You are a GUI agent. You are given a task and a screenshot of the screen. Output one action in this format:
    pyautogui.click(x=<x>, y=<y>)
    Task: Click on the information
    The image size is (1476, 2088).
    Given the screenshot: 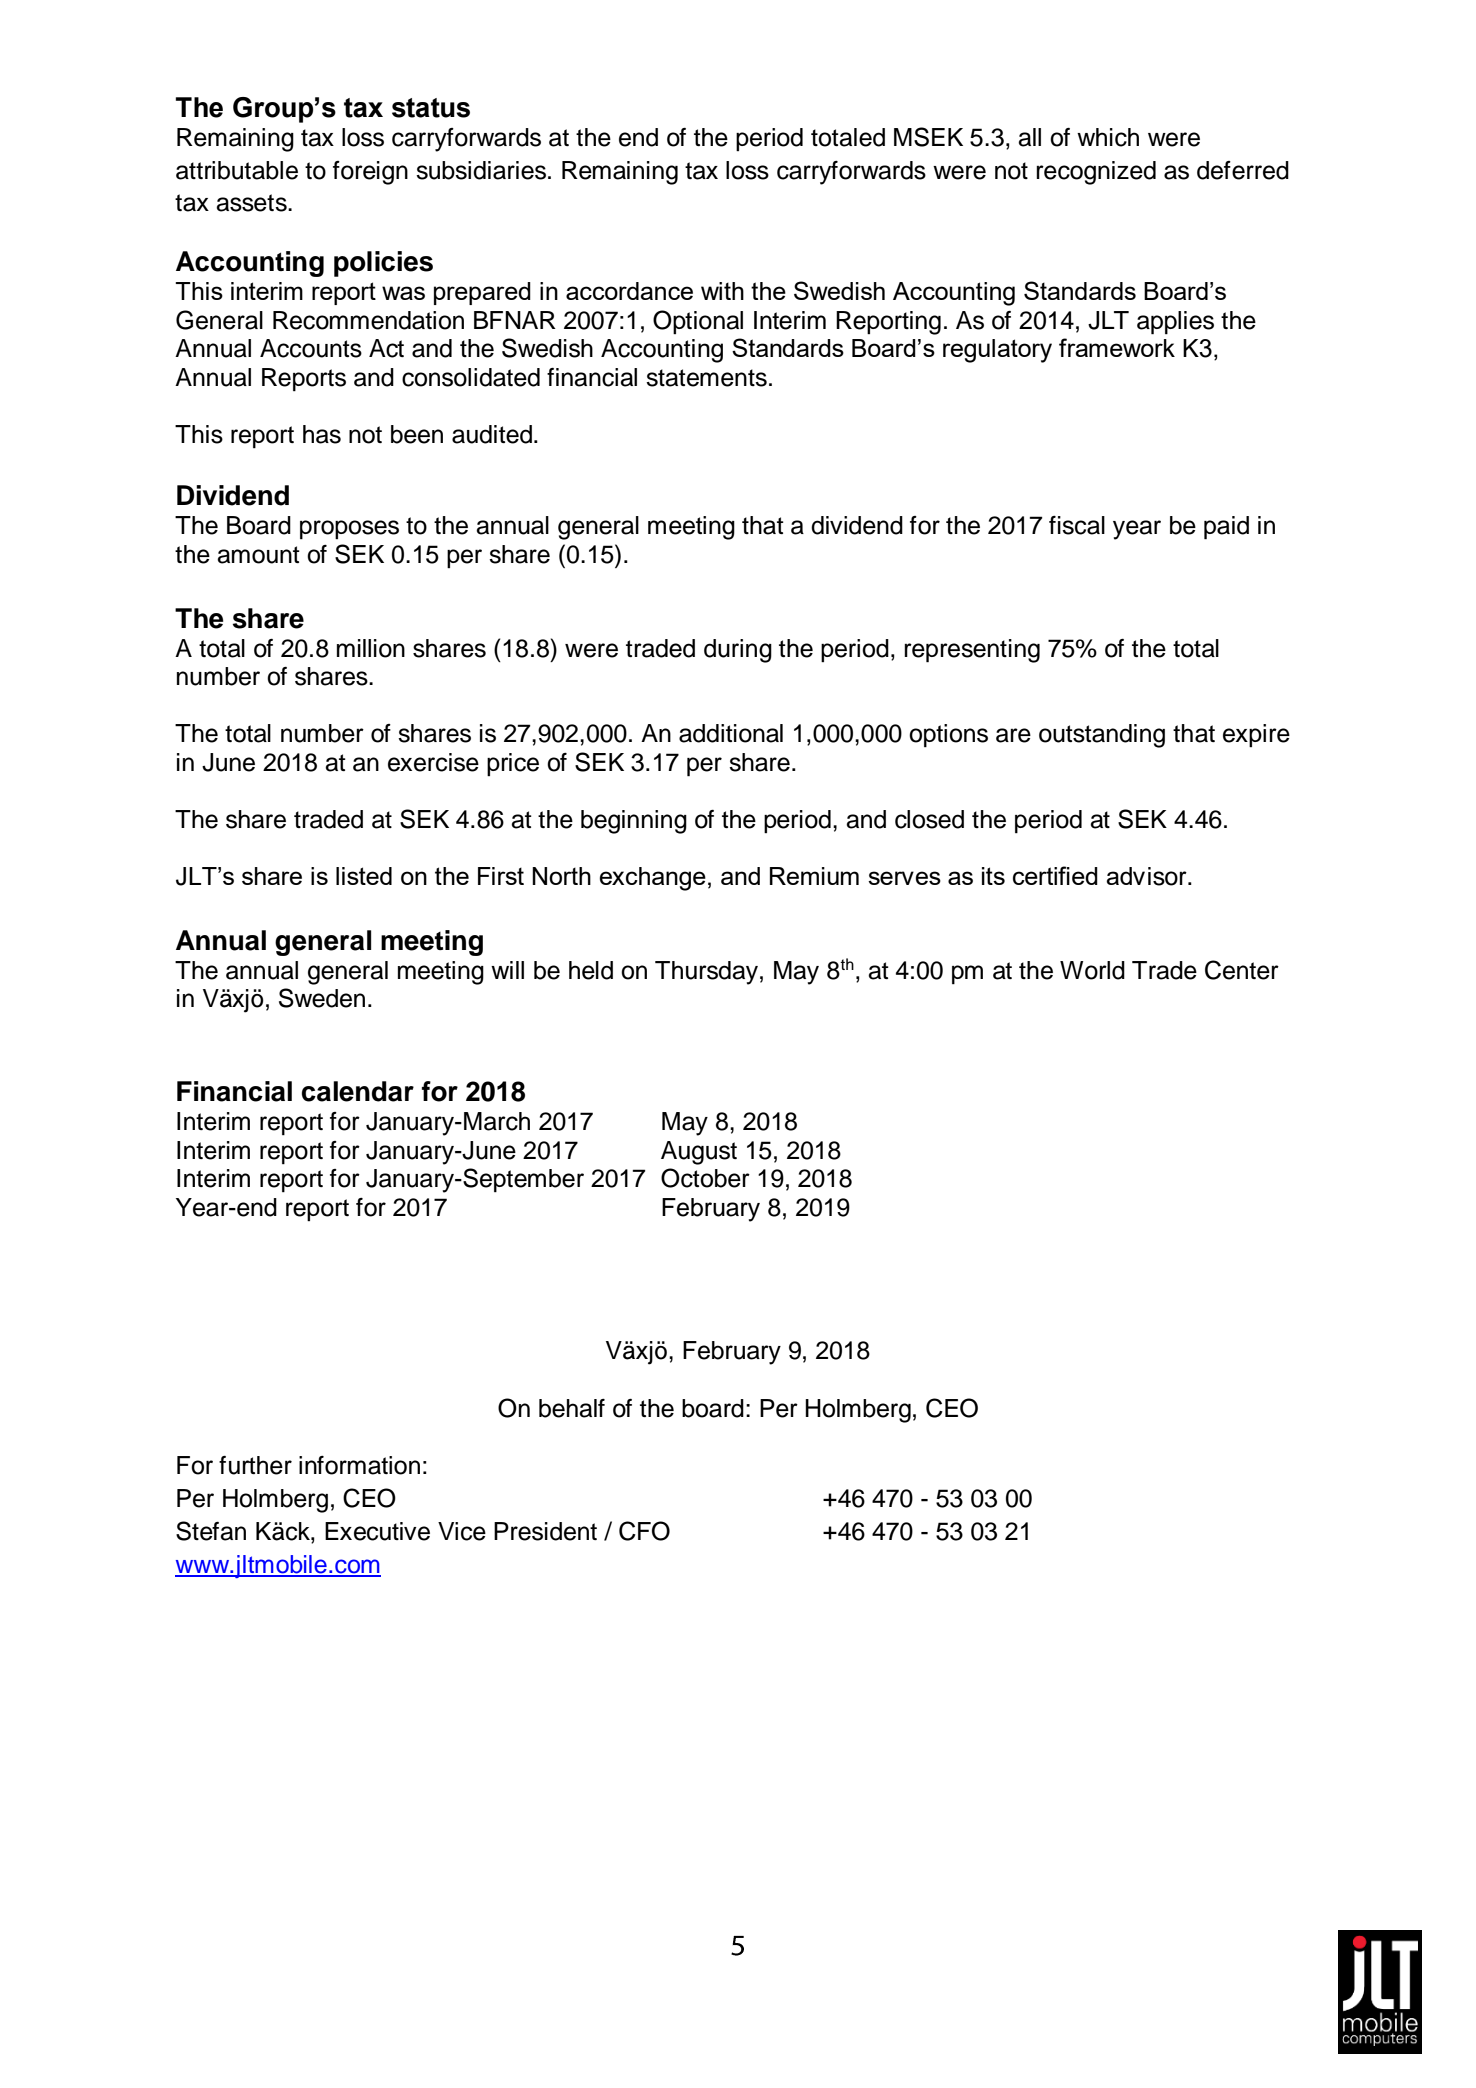 What is the action you would take?
    pyautogui.click(x=359, y=1465)
